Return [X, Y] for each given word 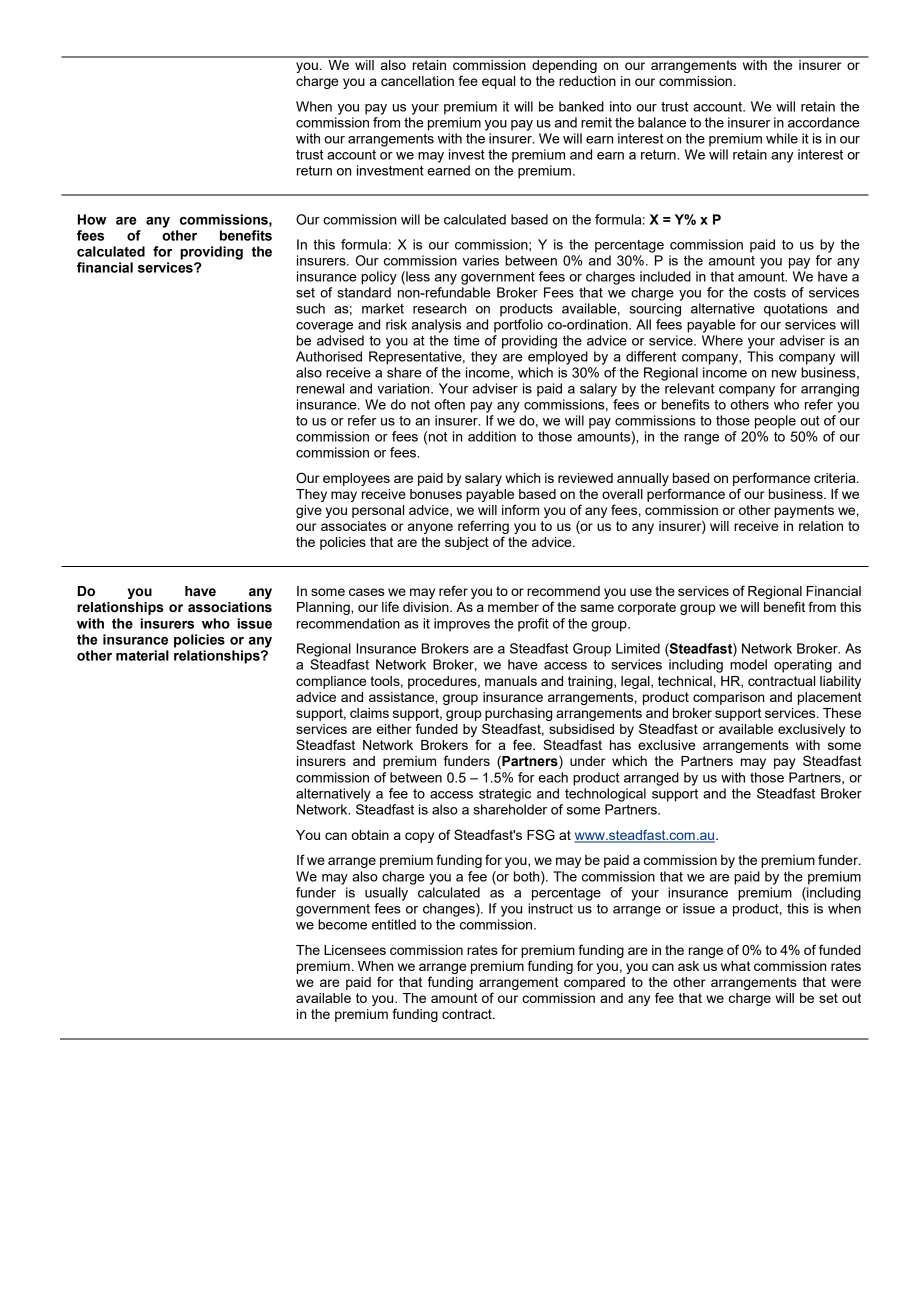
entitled [394, 924]
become [342, 924]
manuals [511, 681]
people [775, 422]
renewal [320, 388]
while [782, 138]
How [92, 219]
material [142, 655]
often [449, 404]
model [748, 664]
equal [498, 82]
